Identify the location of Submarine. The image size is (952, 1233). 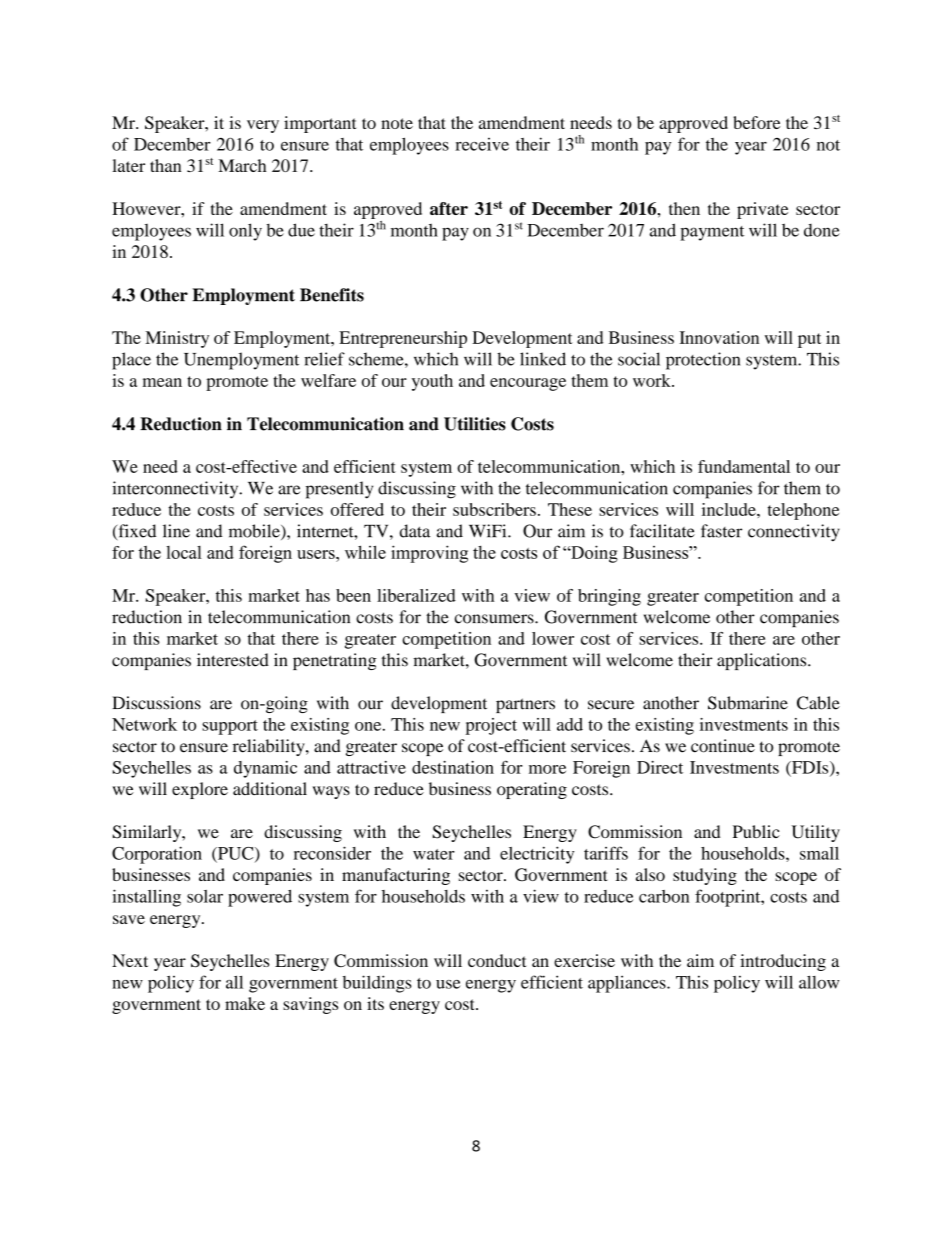
(748, 703).
